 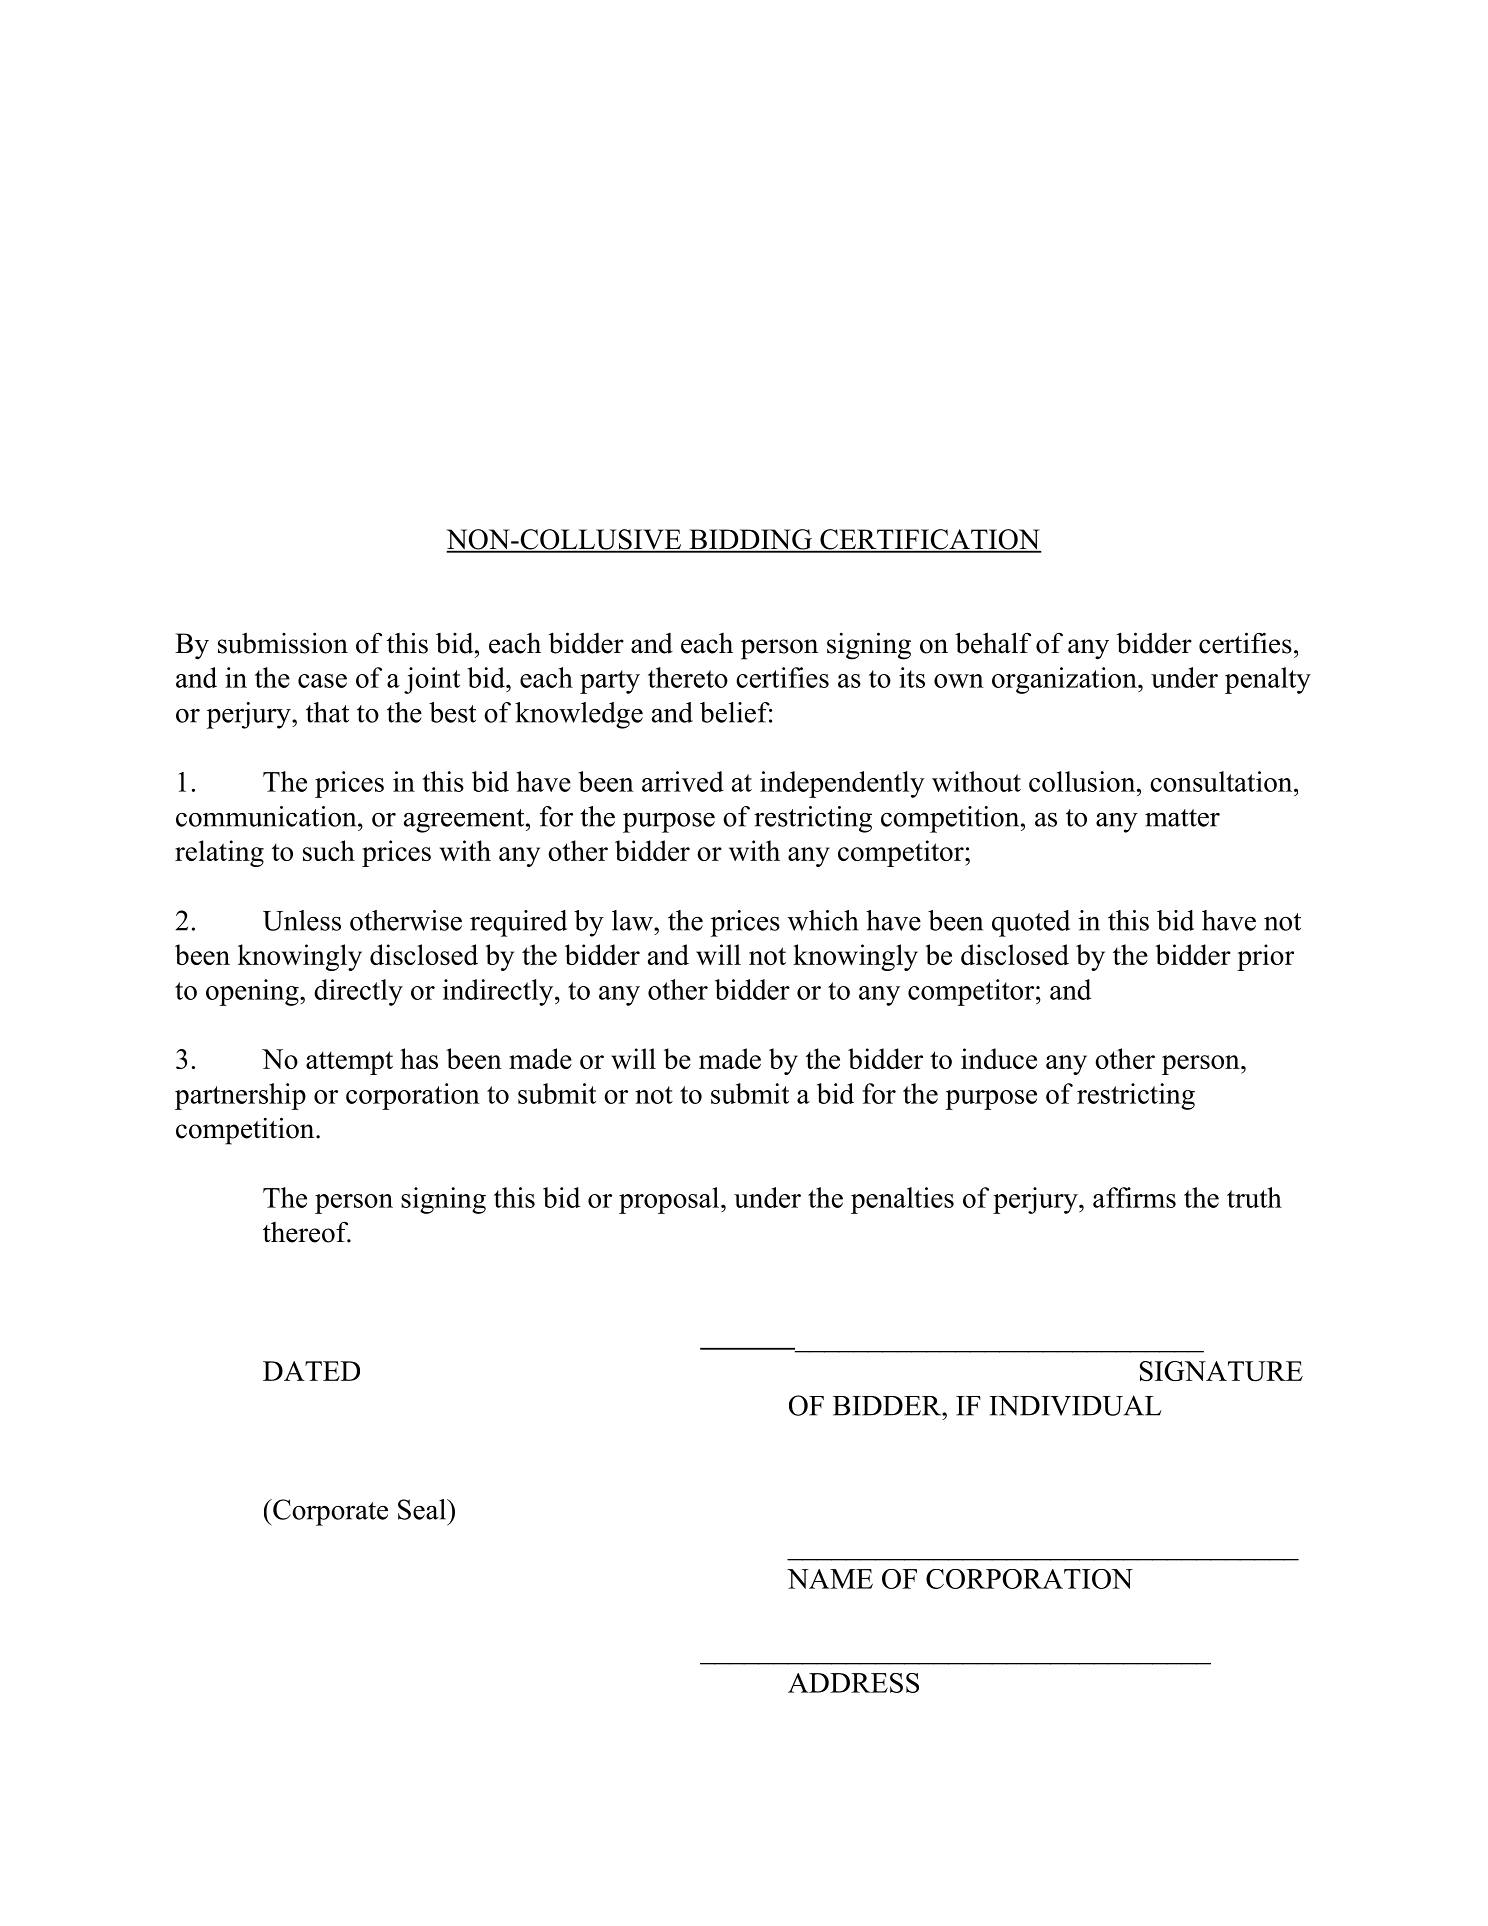 I want to click on behalf, so click(x=993, y=643).
